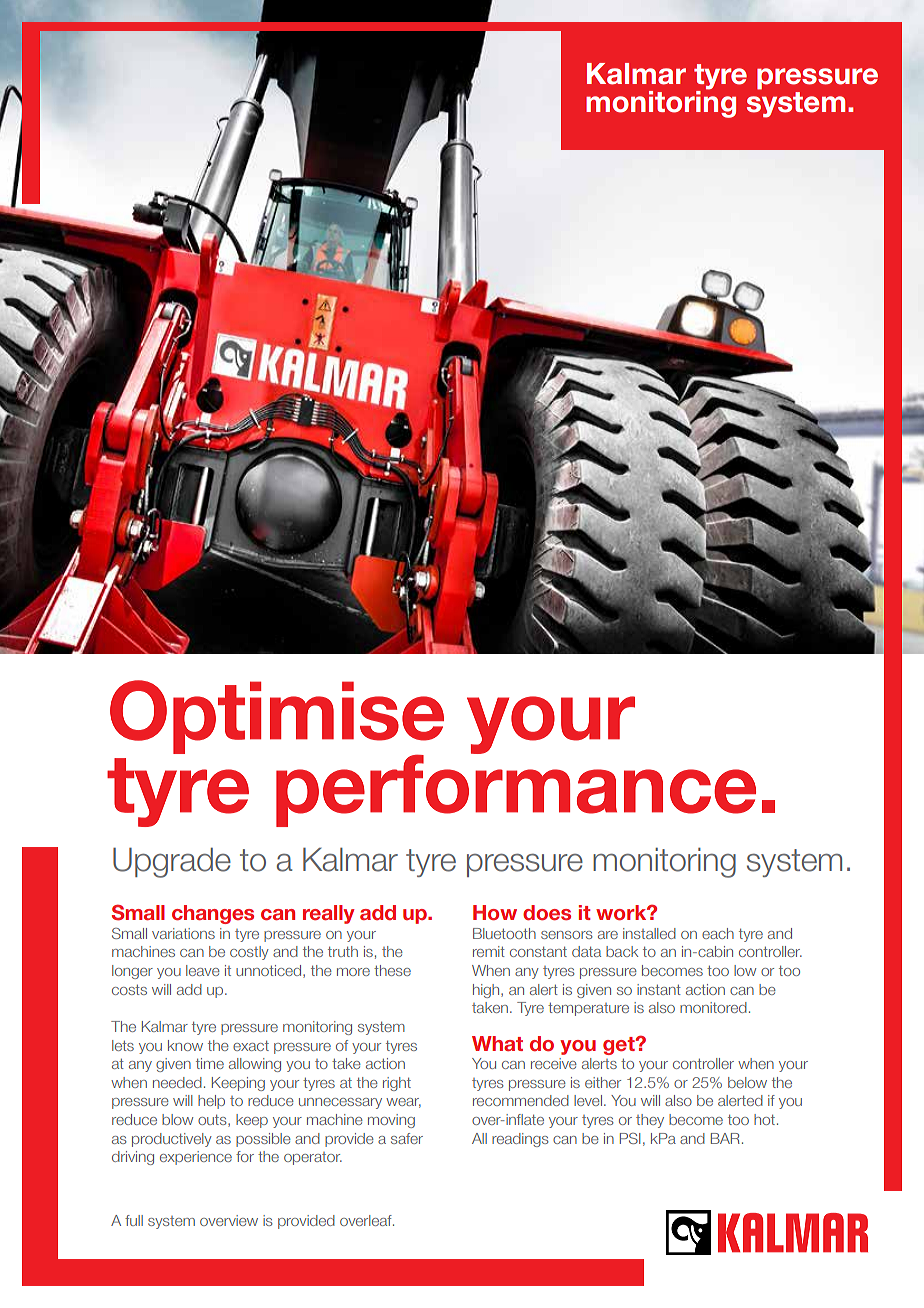  Describe the element at coordinates (497, 1043) in the screenshot. I see `What` at that location.
